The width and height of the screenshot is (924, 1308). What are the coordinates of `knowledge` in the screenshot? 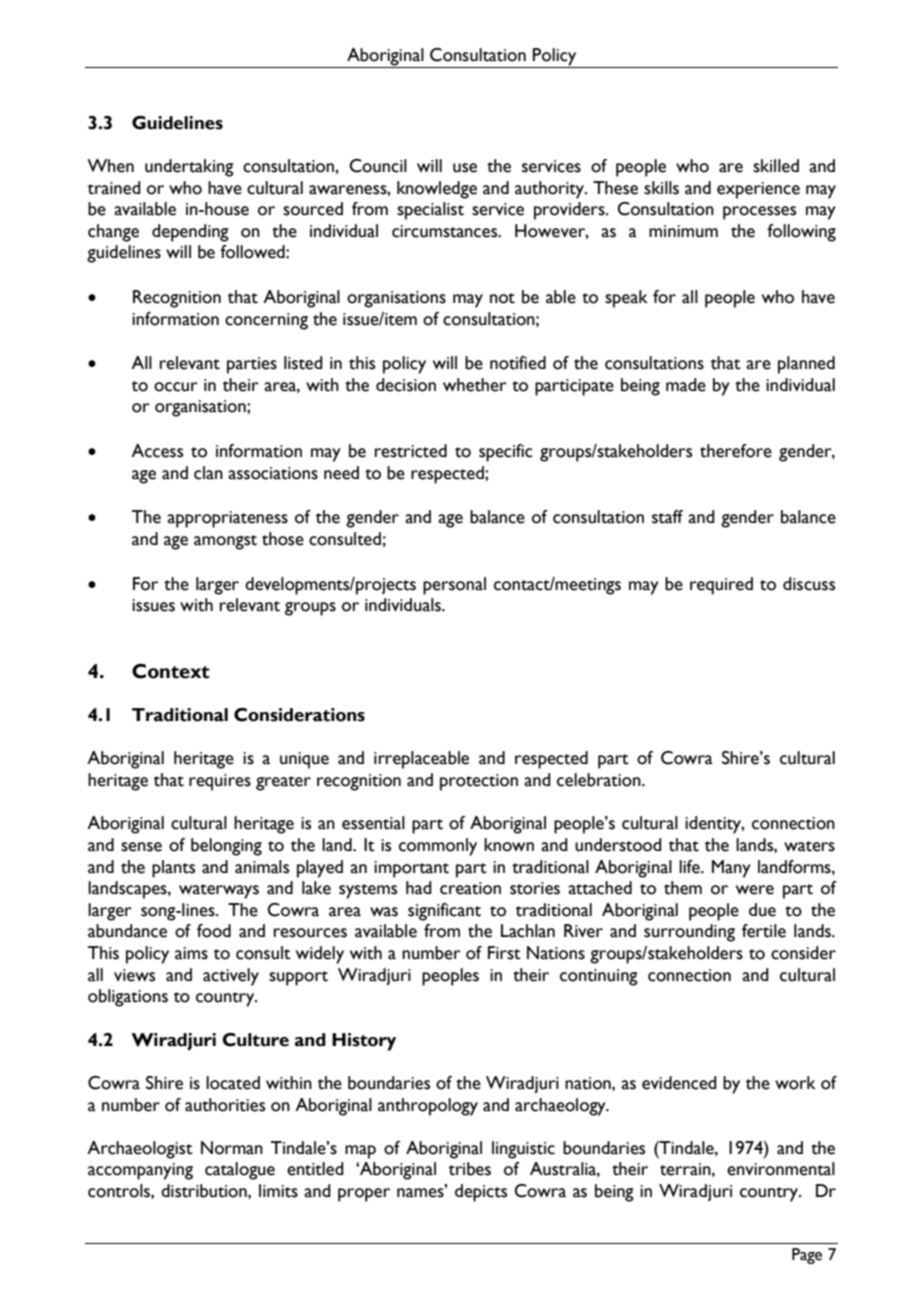 It's located at (437, 190).
